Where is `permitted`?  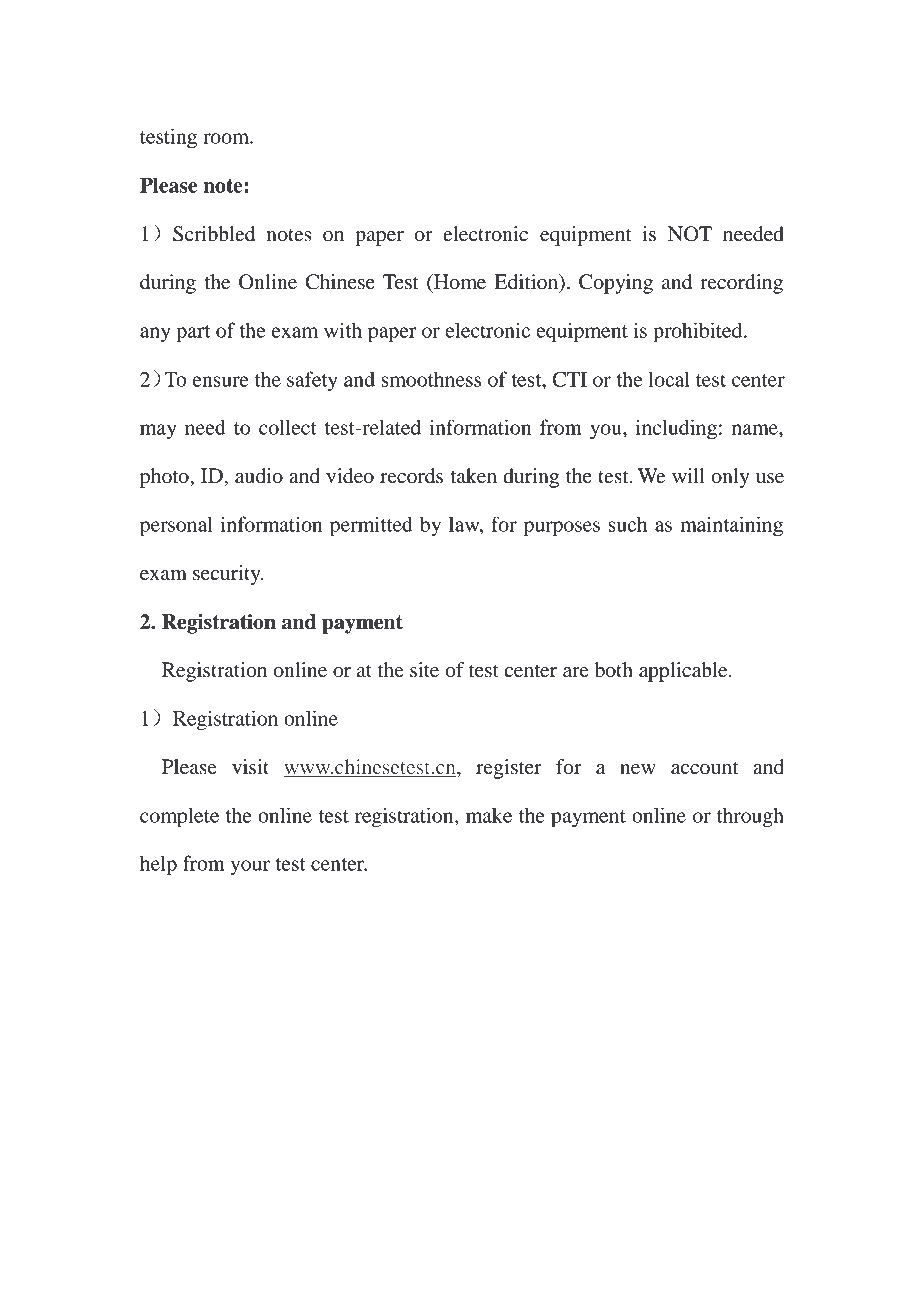
permitted is located at coordinates (371, 526).
